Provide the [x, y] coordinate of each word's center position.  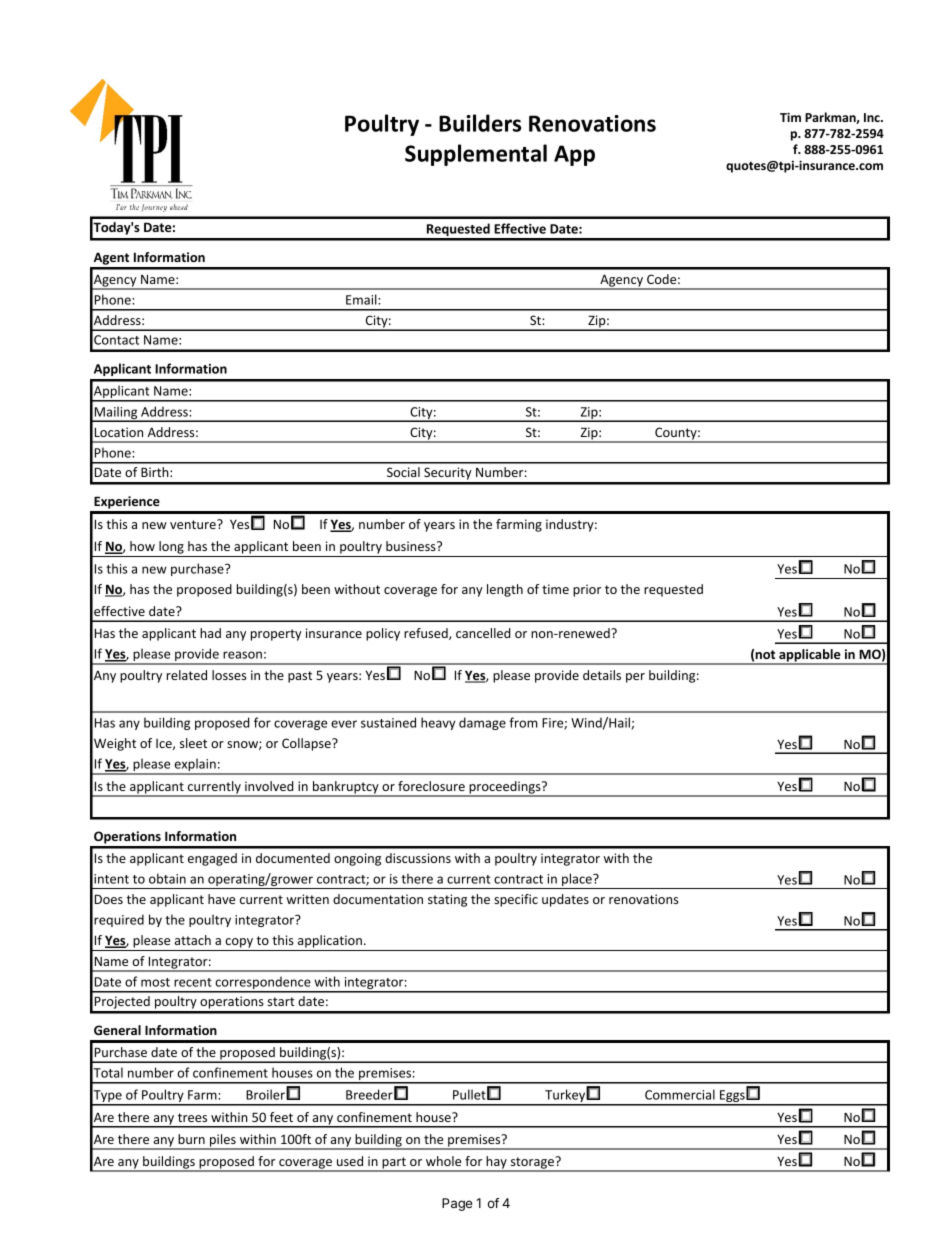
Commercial [680, 1094]
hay [496, 1163]
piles [223, 1141]
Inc [873, 117]
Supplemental [476, 155]
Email [362, 299]
